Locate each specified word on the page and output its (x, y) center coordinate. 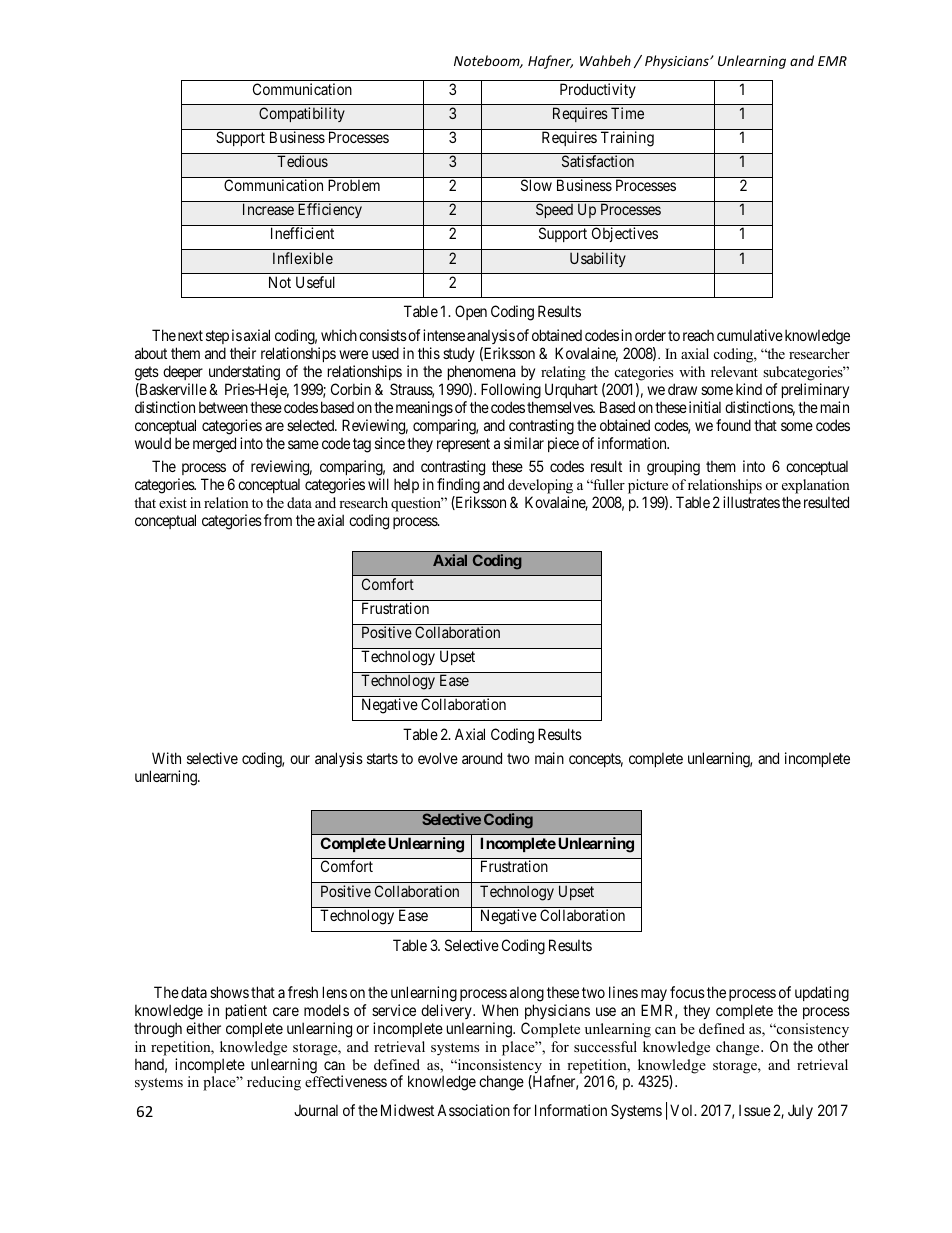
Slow (536, 185)
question (417, 504)
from (278, 520)
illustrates (751, 502)
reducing (274, 1083)
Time (627, 113)
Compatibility (302, 114)
